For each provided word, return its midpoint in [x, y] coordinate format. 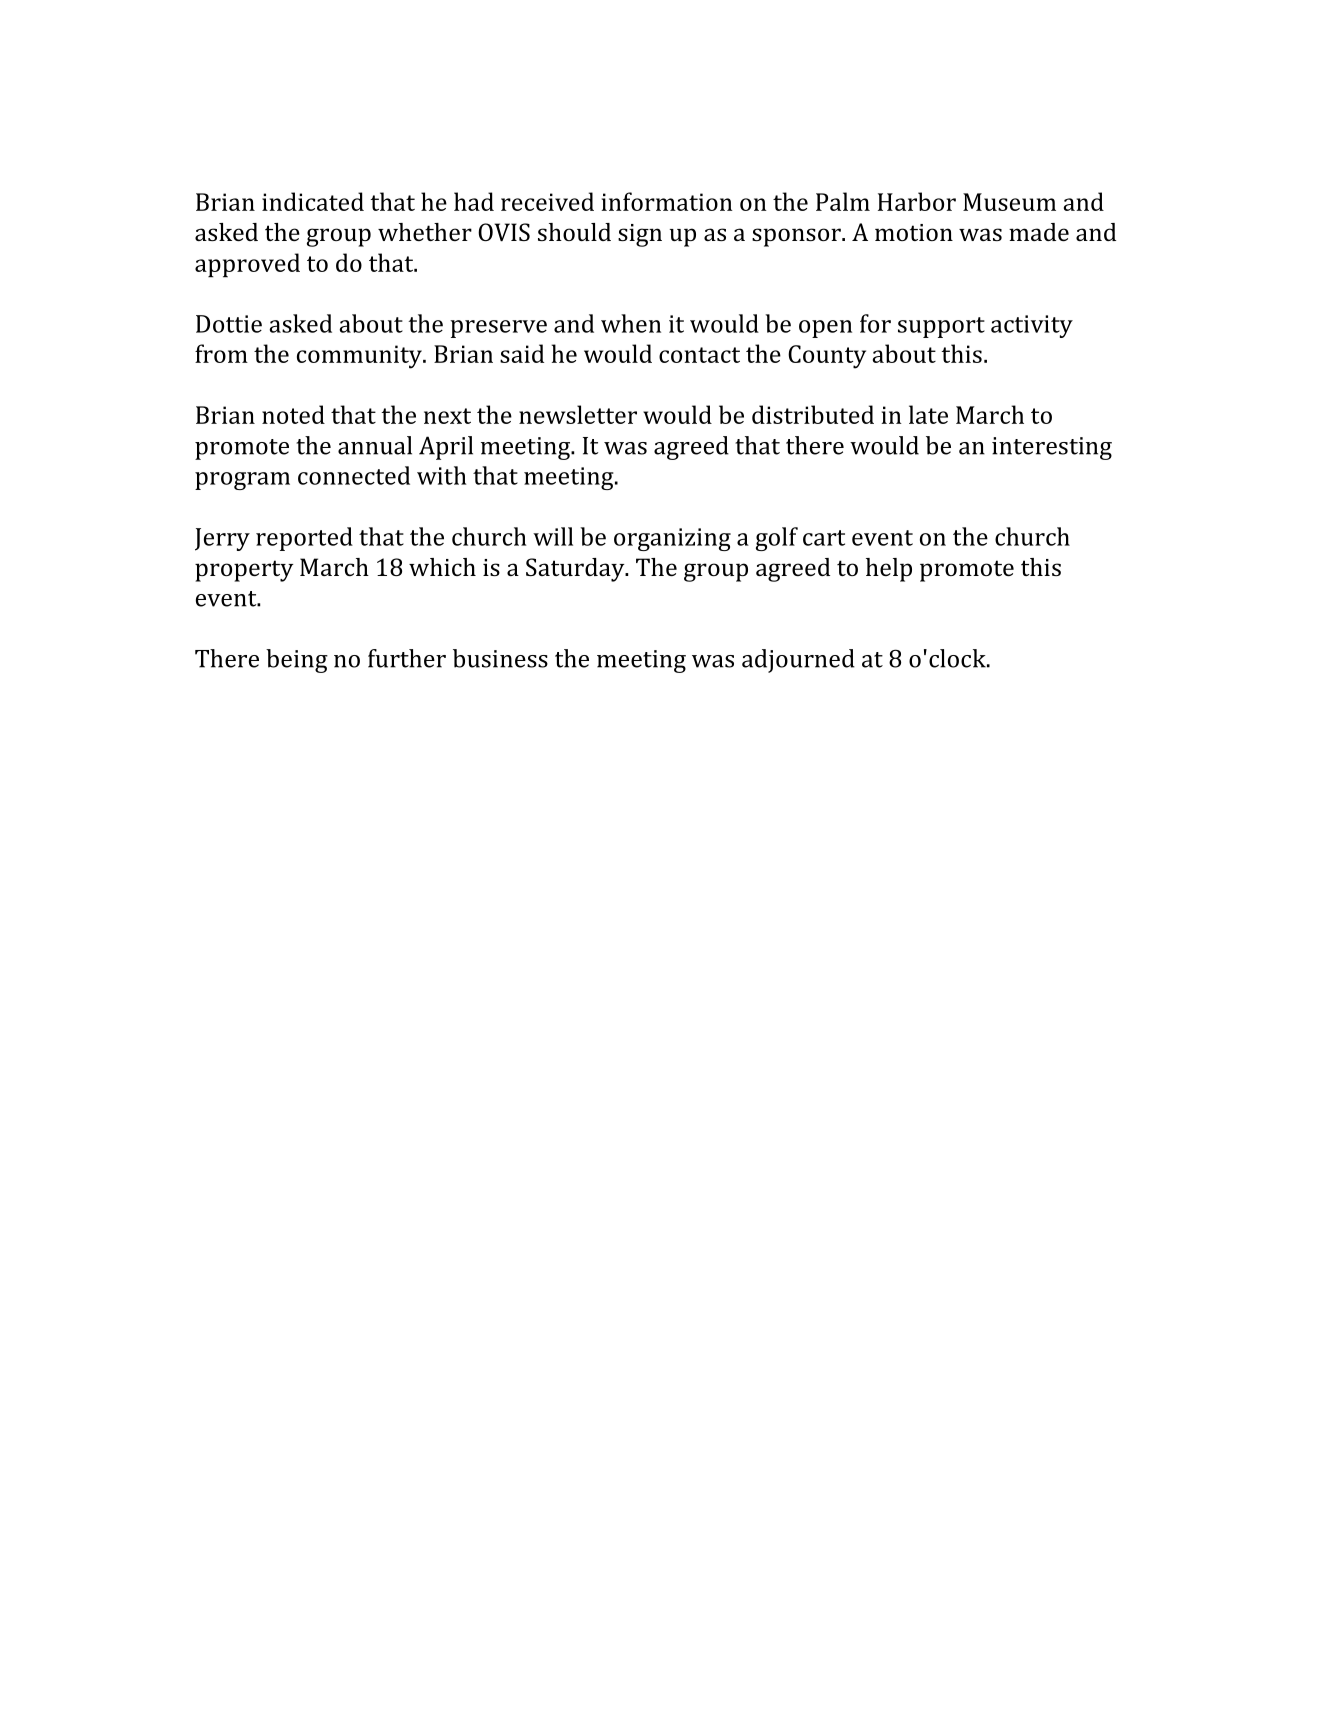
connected [354, 475]
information [667, 201]
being [297, 661]
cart [824, 538]
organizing [672, 539]
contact [699, 355]
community [360, 357]
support [941, 327]
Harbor [917, 201]
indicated [313, 201]
